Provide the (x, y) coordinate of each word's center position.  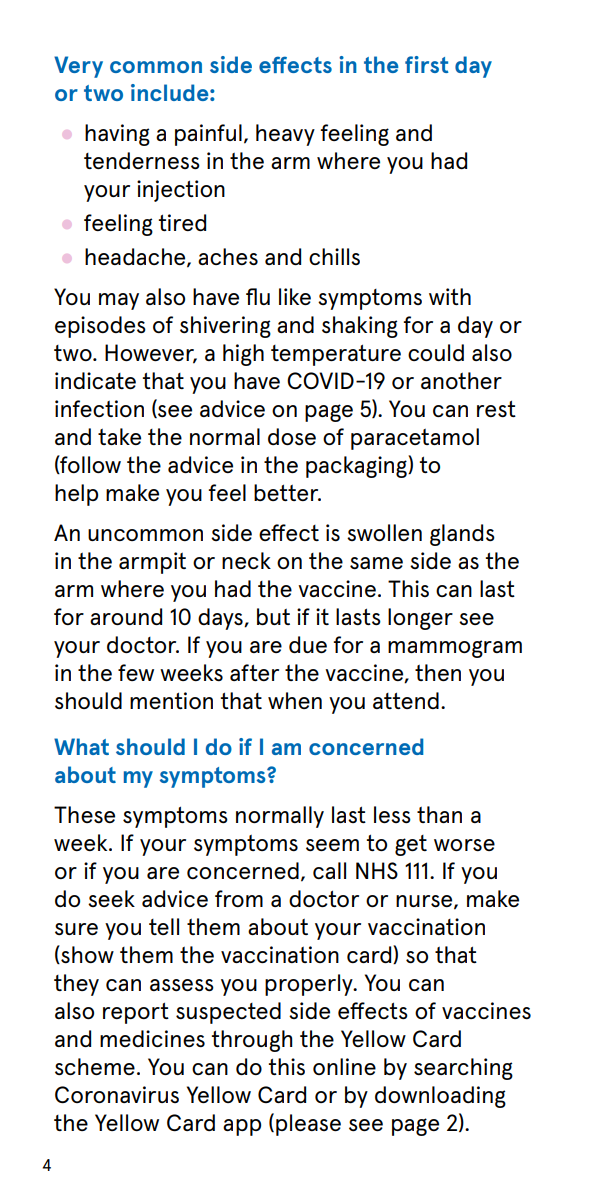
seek (111, 898)
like (295, 296)
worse (464, 845)
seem (332, 845)
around (126, 616)
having (117, 135)
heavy (285, 135)
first (427, 64)
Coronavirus (117, 1094)
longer (420, 619)
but (273, 616)
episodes (100, 327)
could (436, 352)
